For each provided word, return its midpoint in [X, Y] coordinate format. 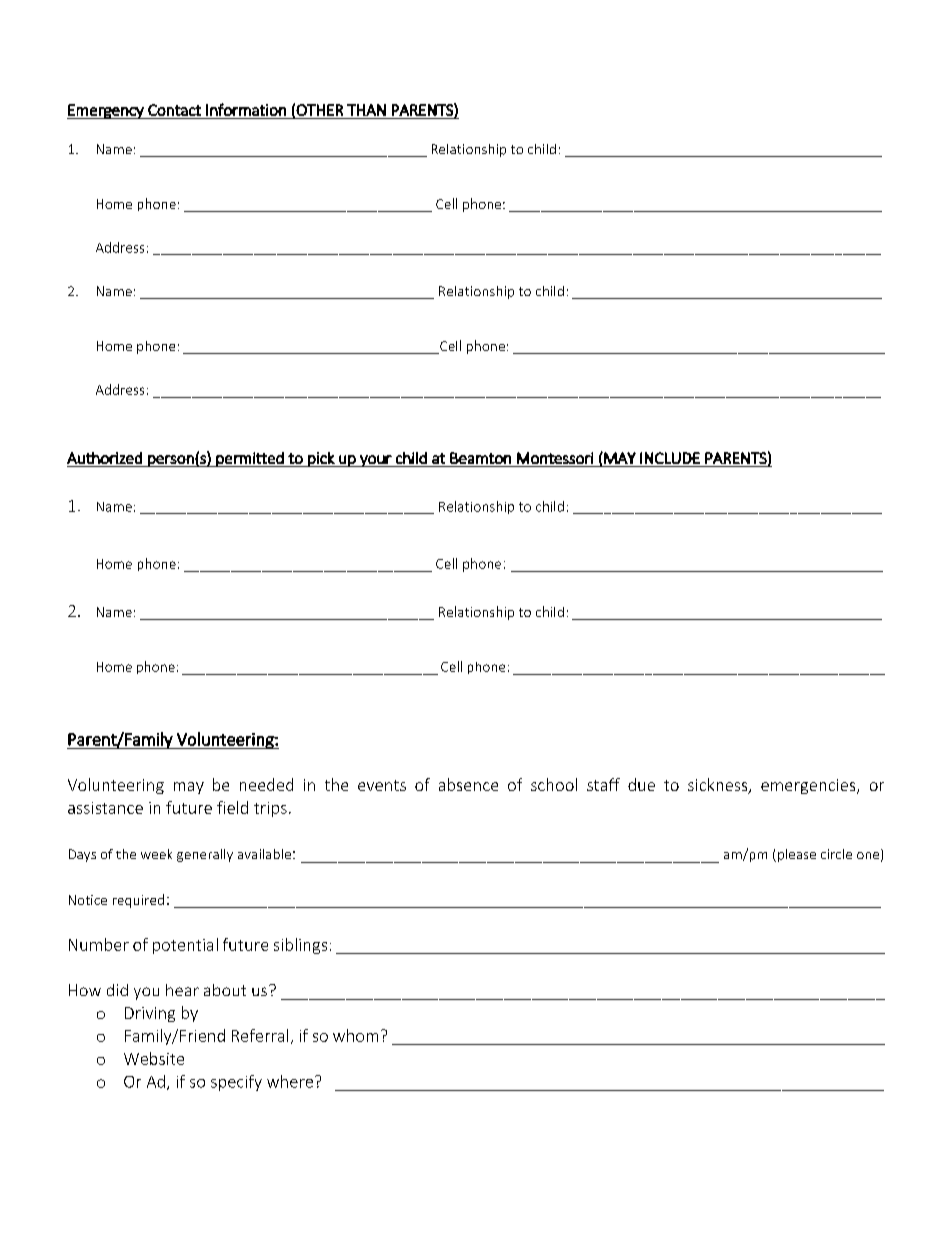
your [376, 461]
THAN [366, 110]
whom [355, 1035]
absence [468, 784]
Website [154, 1058]
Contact [174, 110]
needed [266, 784]
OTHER [319, 110]
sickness [719, 786]
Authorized [104, 458]
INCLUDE [670, 458]
